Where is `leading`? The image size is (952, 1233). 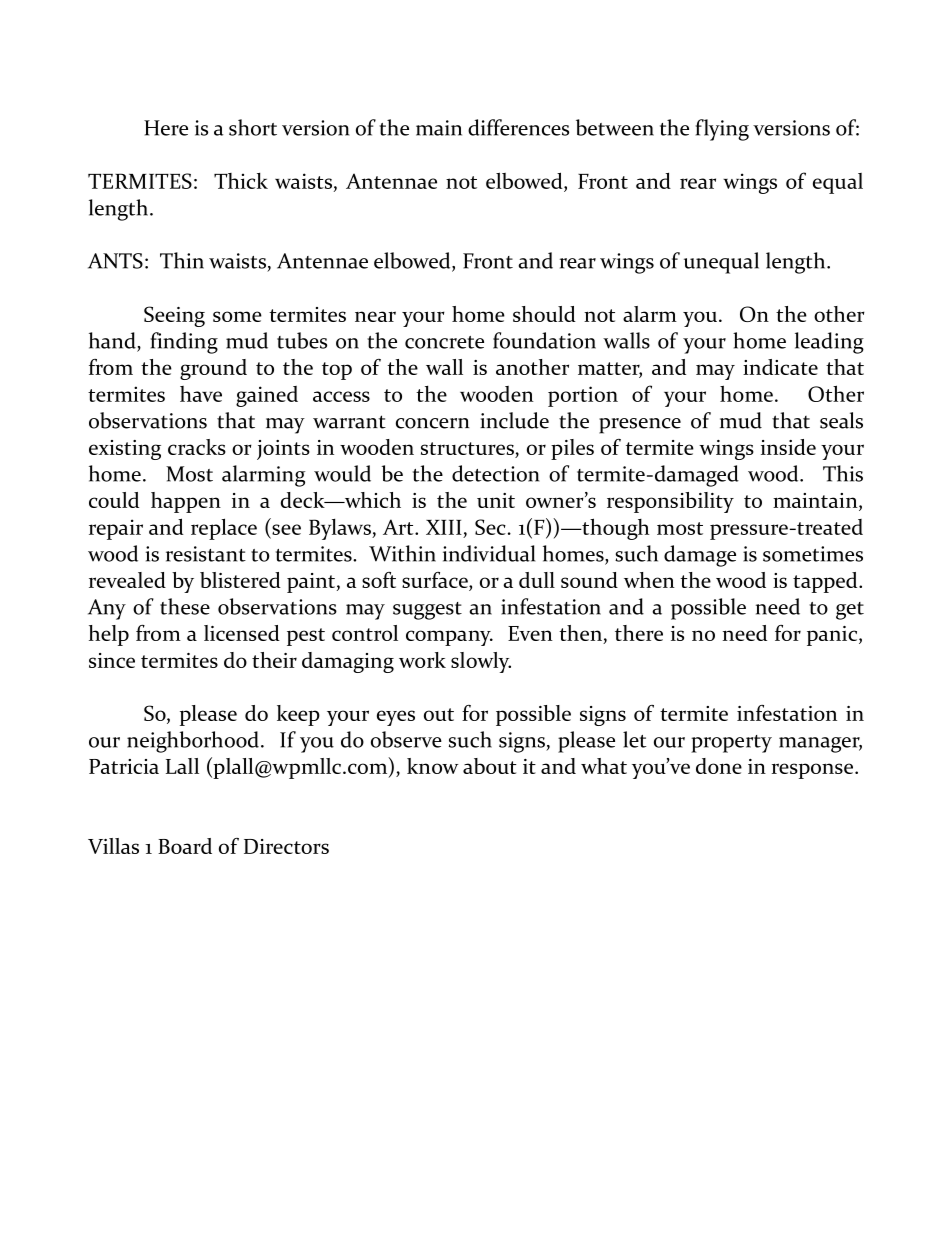
leading is located at coordinates (829, 343).
